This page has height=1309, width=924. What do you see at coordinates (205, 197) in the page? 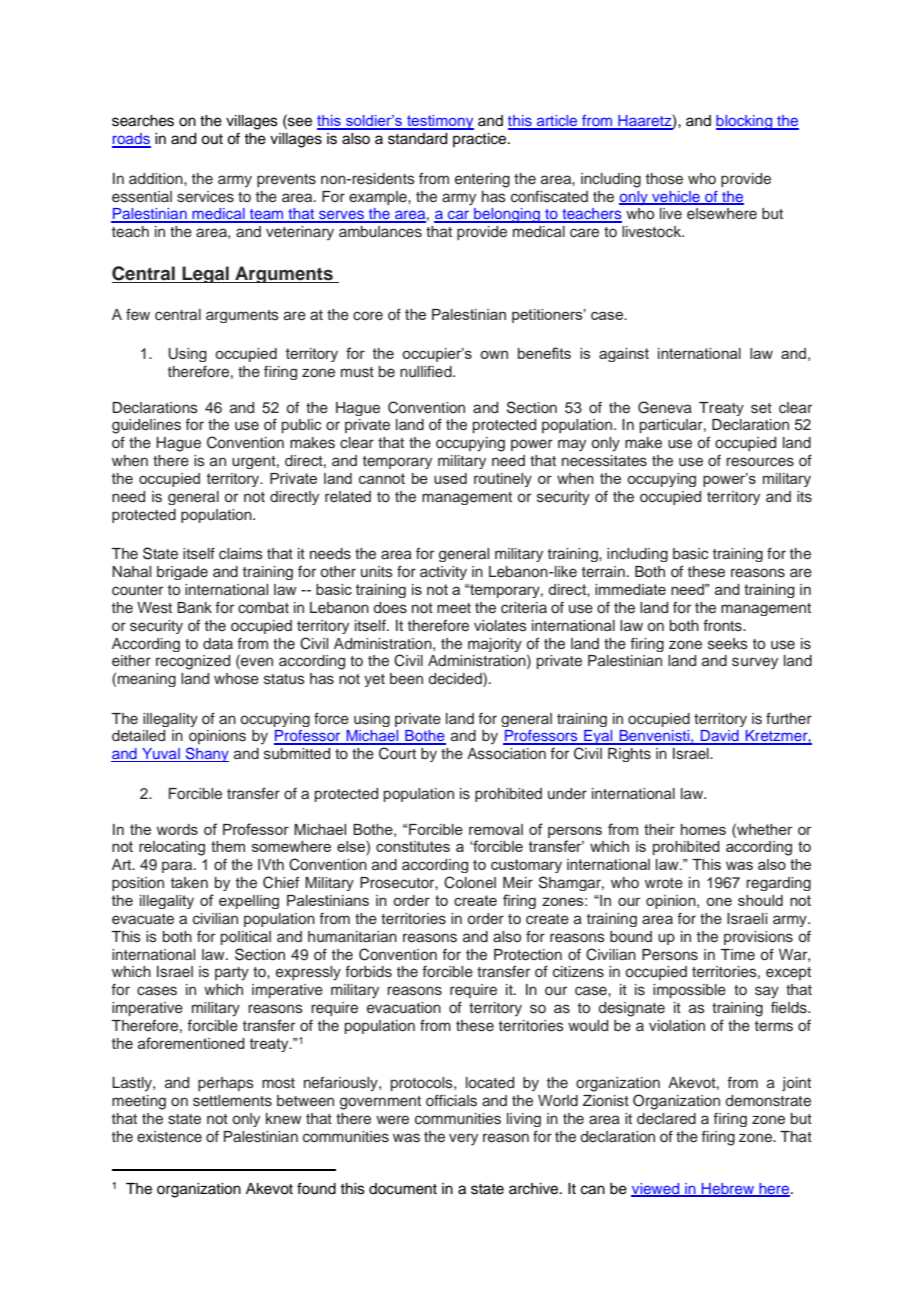
I see `services` at bounding box center [205, 197].
